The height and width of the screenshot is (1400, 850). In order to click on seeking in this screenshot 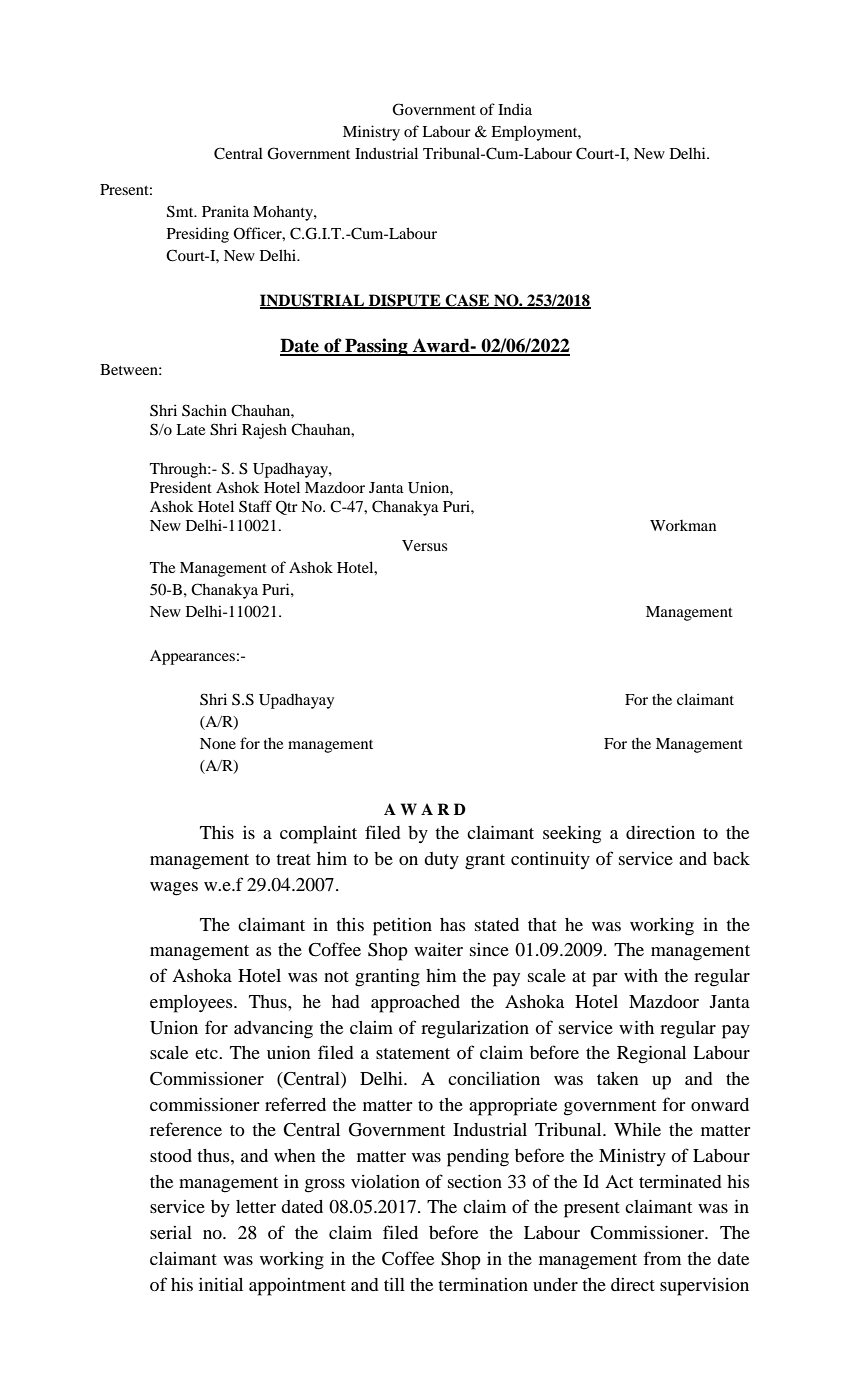, I will do `click(572, 834)`.
